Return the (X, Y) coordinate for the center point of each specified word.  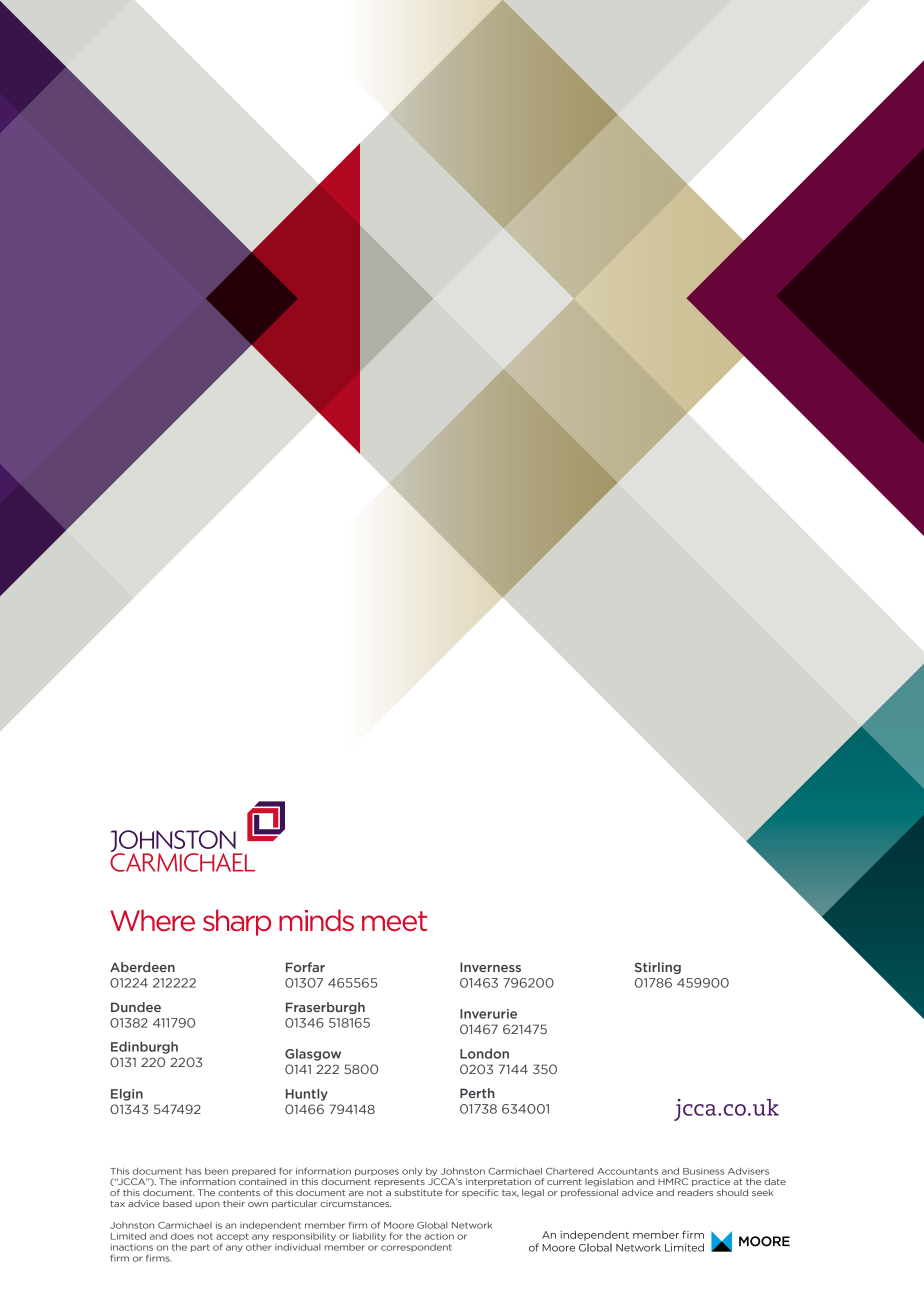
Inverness (490, 967)
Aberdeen (142, 967)
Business (703, 1171)
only (412, 1172)
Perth (477, 1093)
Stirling (658, 968)
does (182, 1236)
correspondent (416, 1248)
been (216, 1171)
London (484, 1053)
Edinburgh (144, 1047)
